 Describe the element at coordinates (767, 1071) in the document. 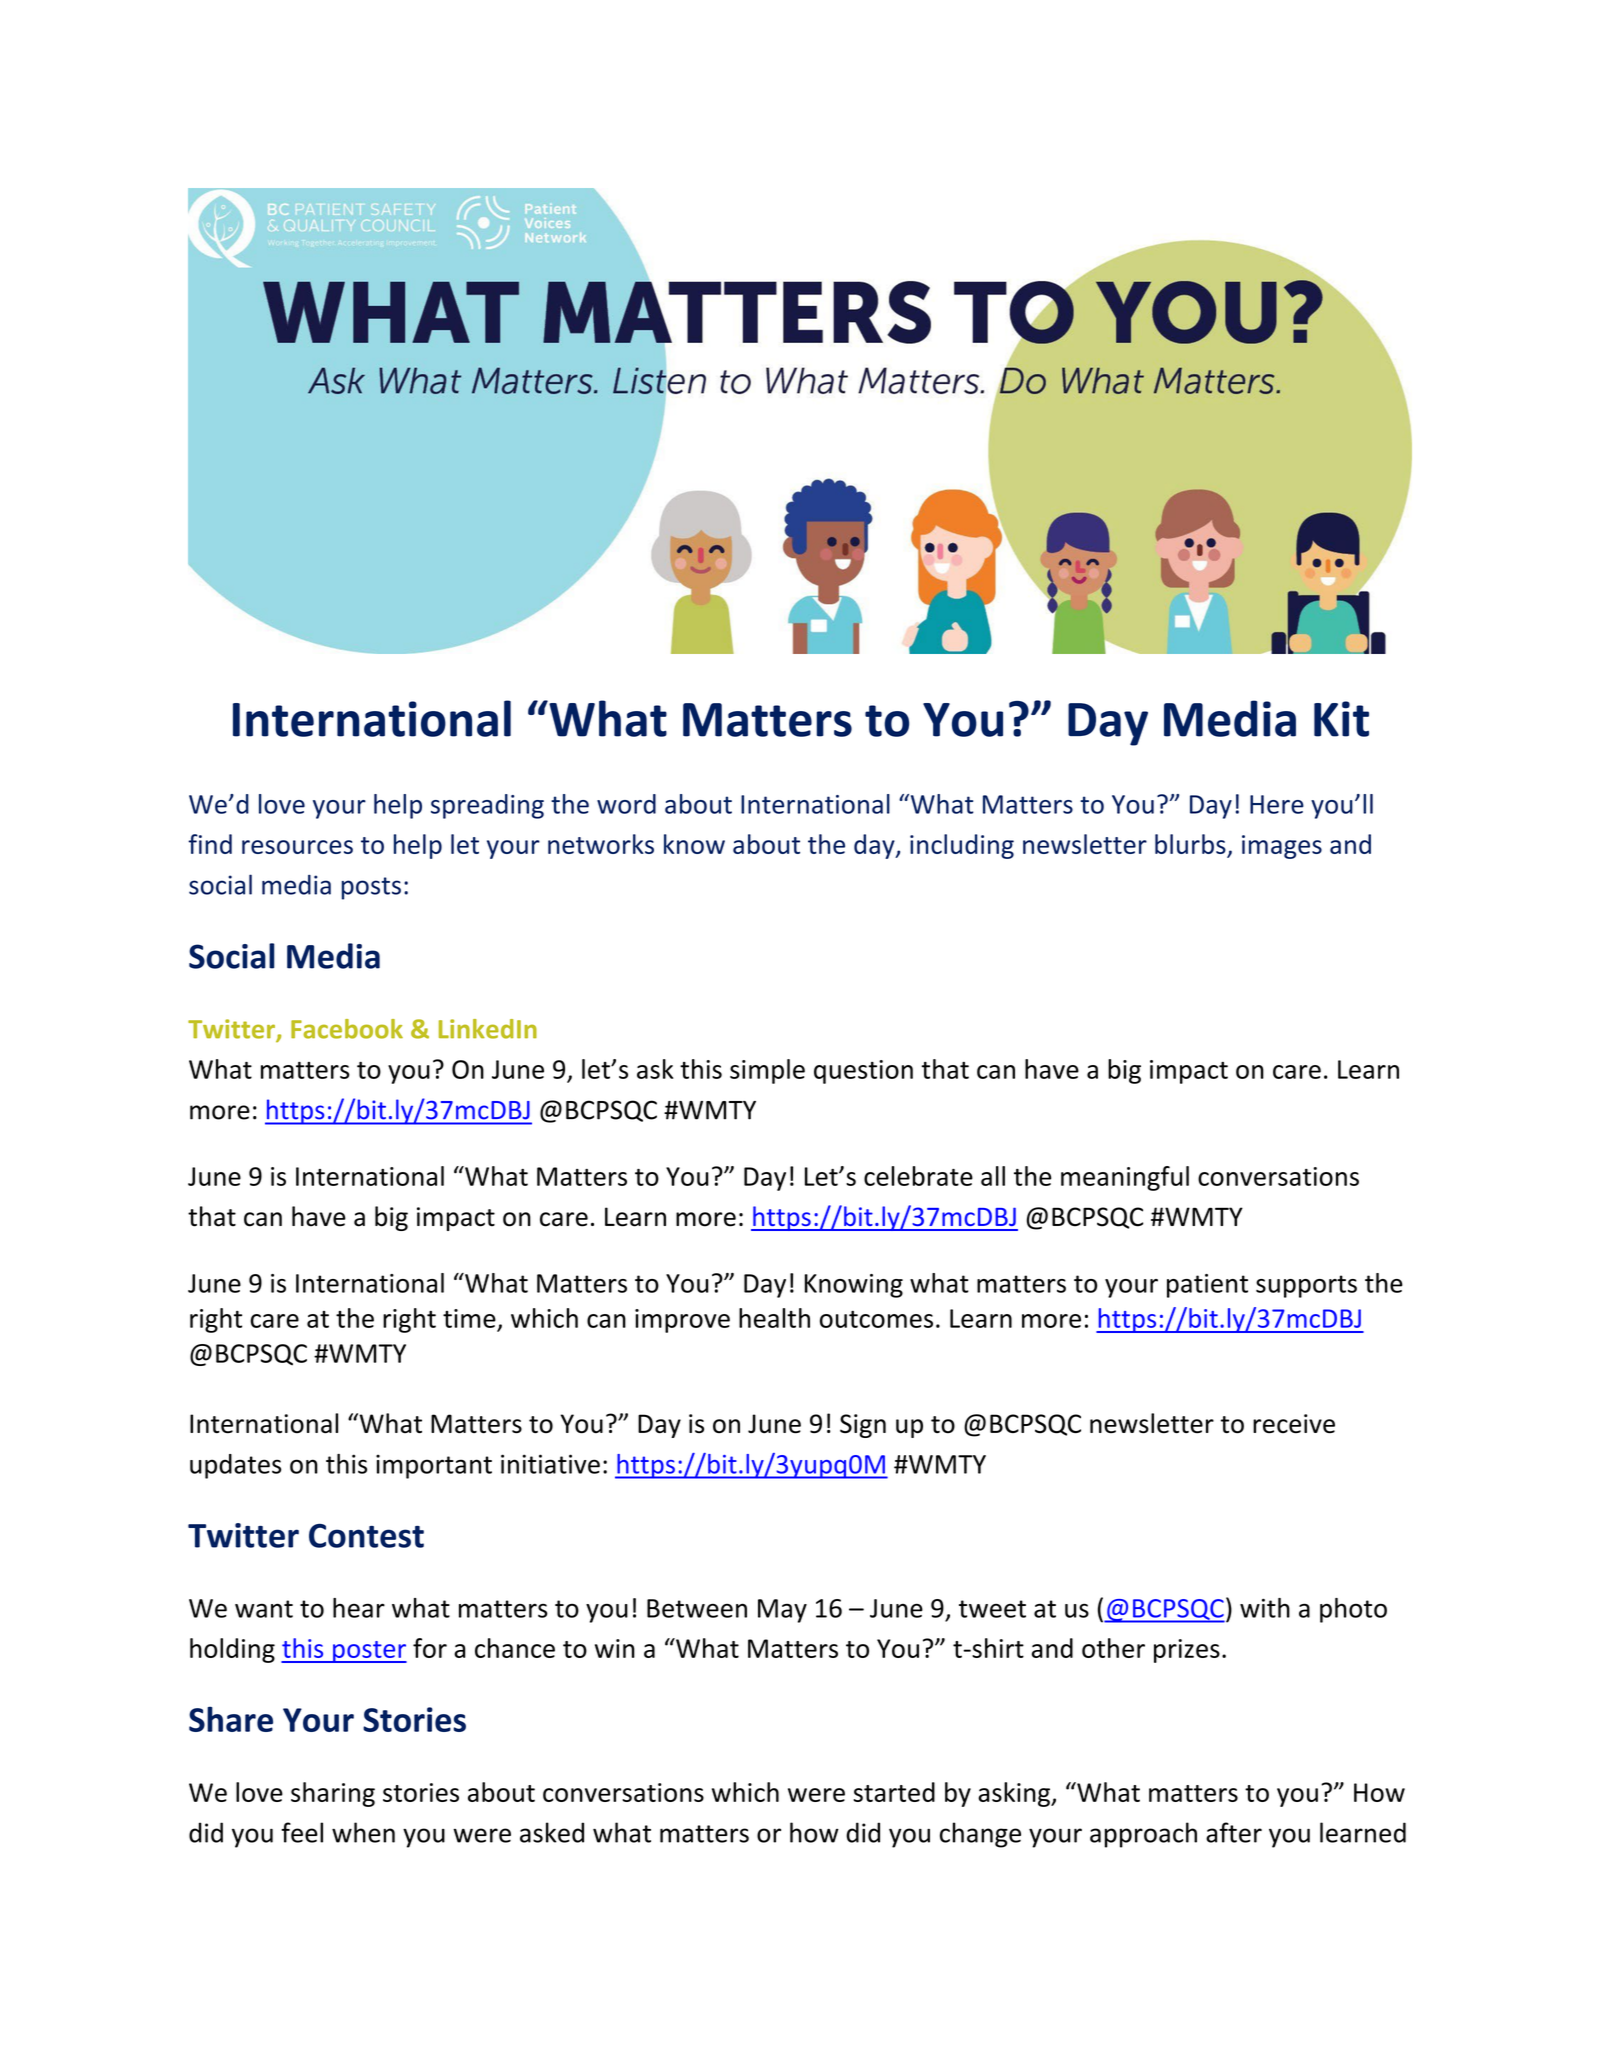

I see `simple` at that location.
